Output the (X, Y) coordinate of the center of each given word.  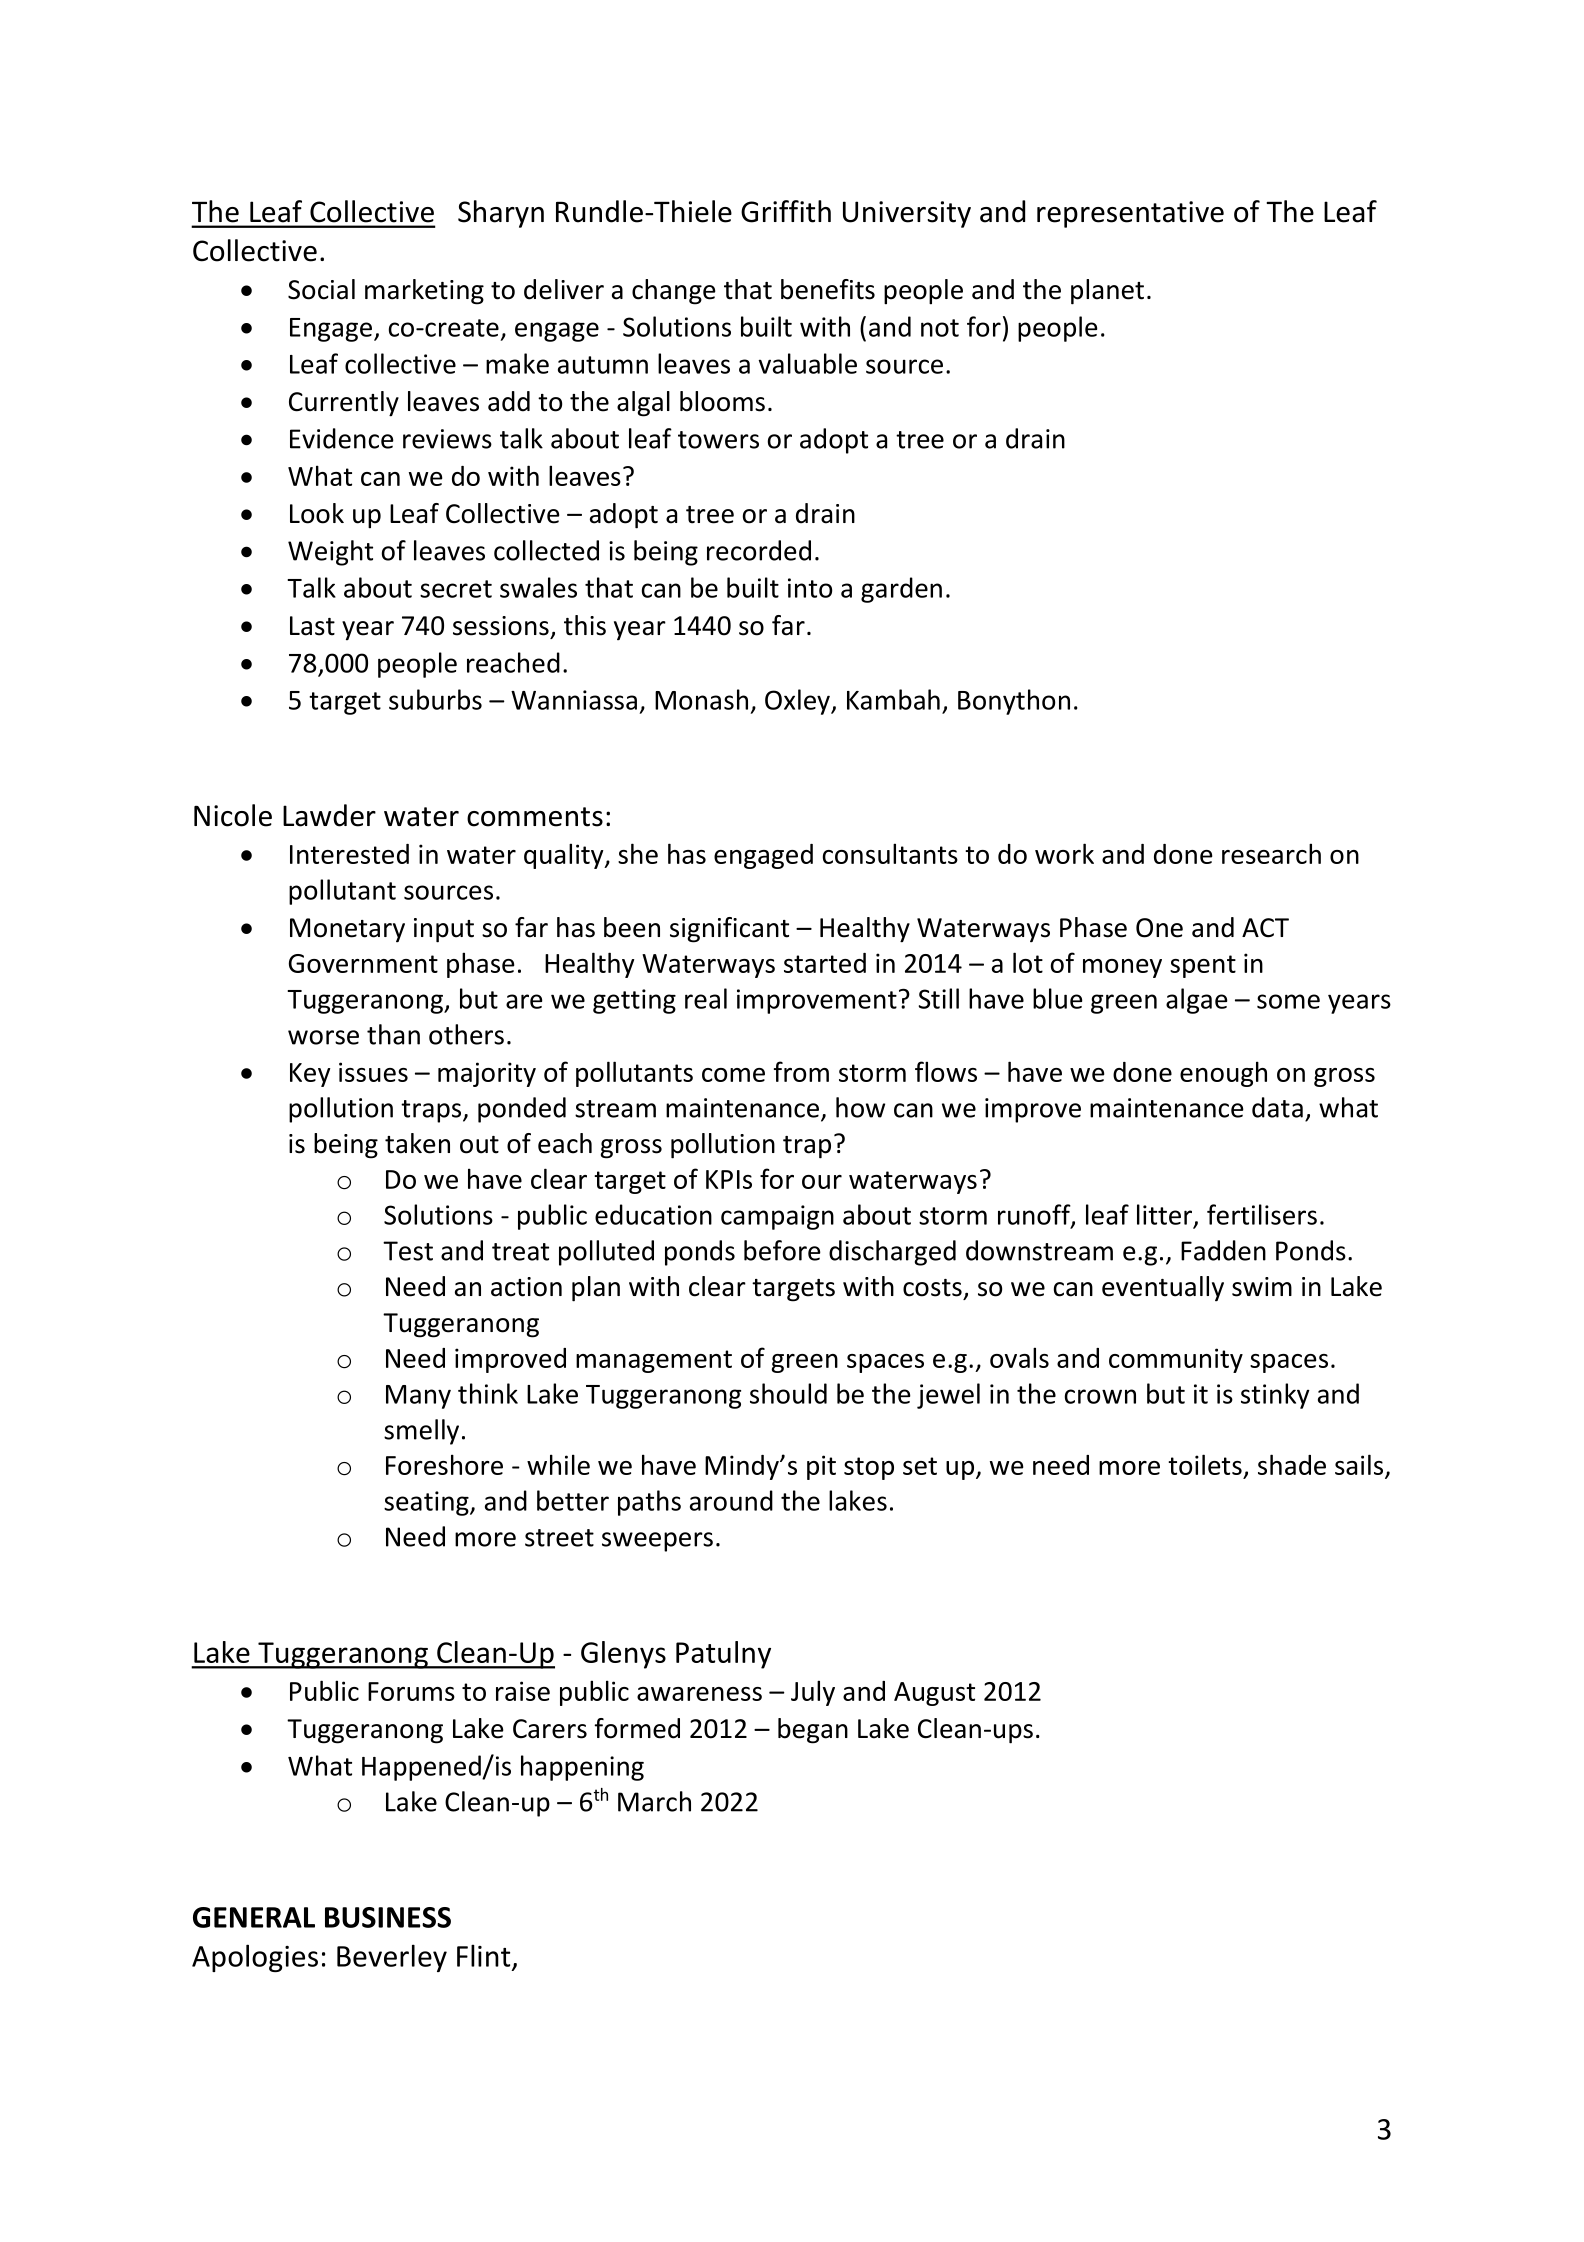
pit (821, 1467)
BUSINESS (388, 1917)
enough (1223, 1074)
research (1271, 853)
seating (427, 1503)
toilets (1205, 1464)
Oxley (798, 702)
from (801, 1071)
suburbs (435, 699)
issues (373, 1072)
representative (1130, 214)
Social (321, 289)
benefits (828, 289)
